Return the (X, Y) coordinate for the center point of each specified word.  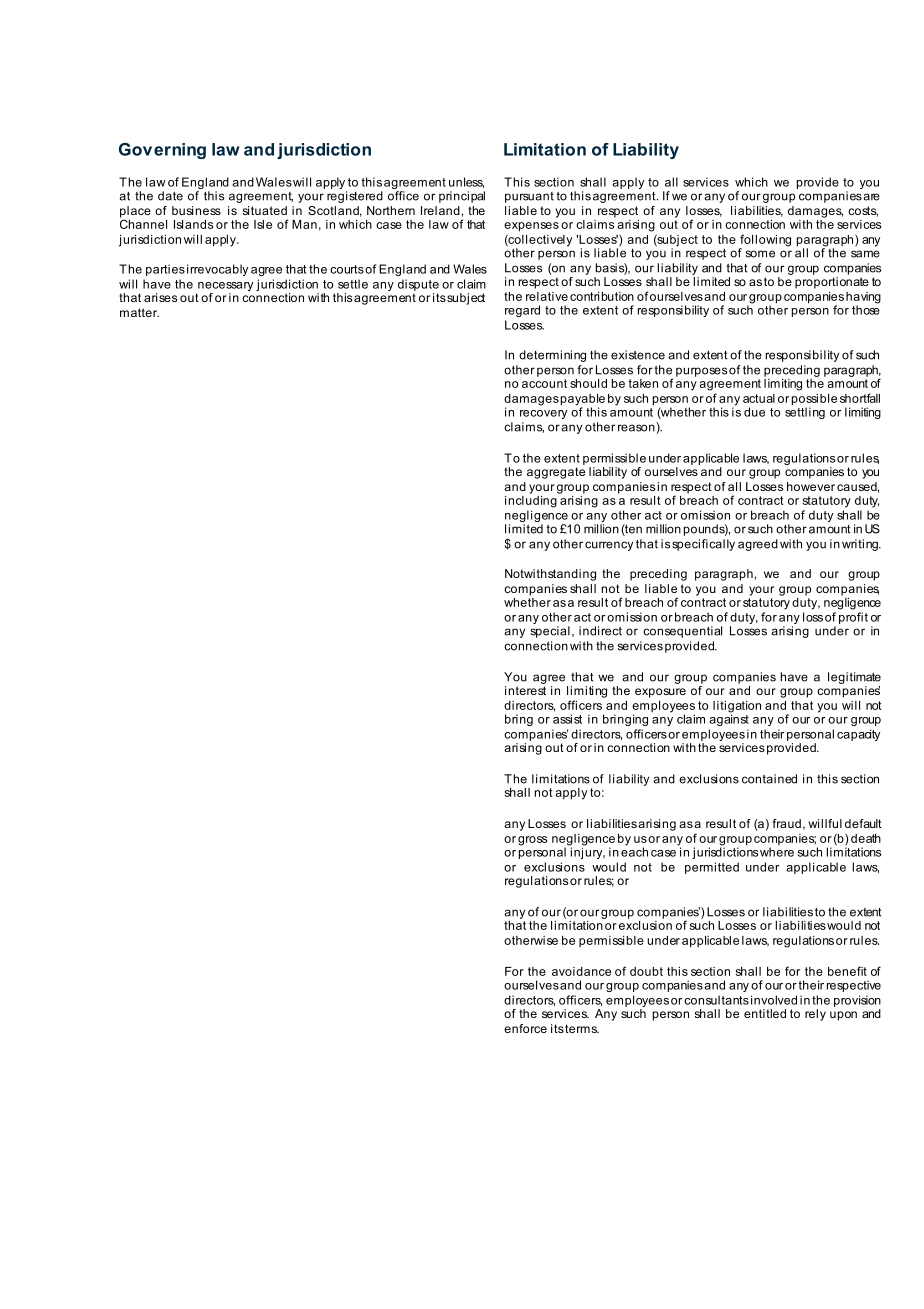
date (170, 196)
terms (582, 1028)
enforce (525, 1028)
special (550, 632)
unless (466, 182)
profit (853, 618)
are (871, 197)
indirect (600, 631)
